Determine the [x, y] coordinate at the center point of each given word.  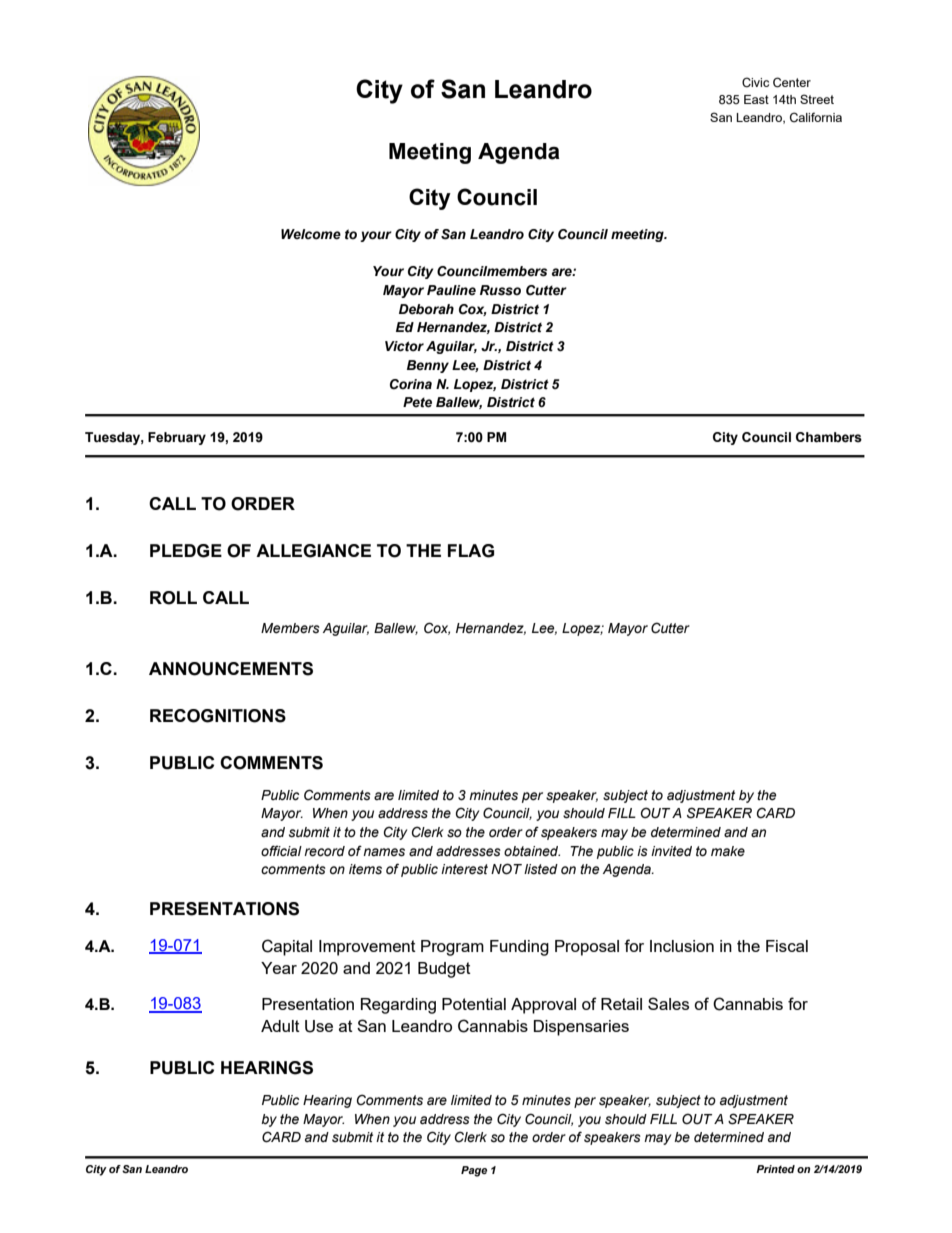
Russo [500, 290]
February [177, 438]
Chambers [829, 437]
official [281, 851]
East [756, 99]
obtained [532, 851]
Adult [280, 1026]
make [728, 851]
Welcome [311, 234]
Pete [417, 402]
